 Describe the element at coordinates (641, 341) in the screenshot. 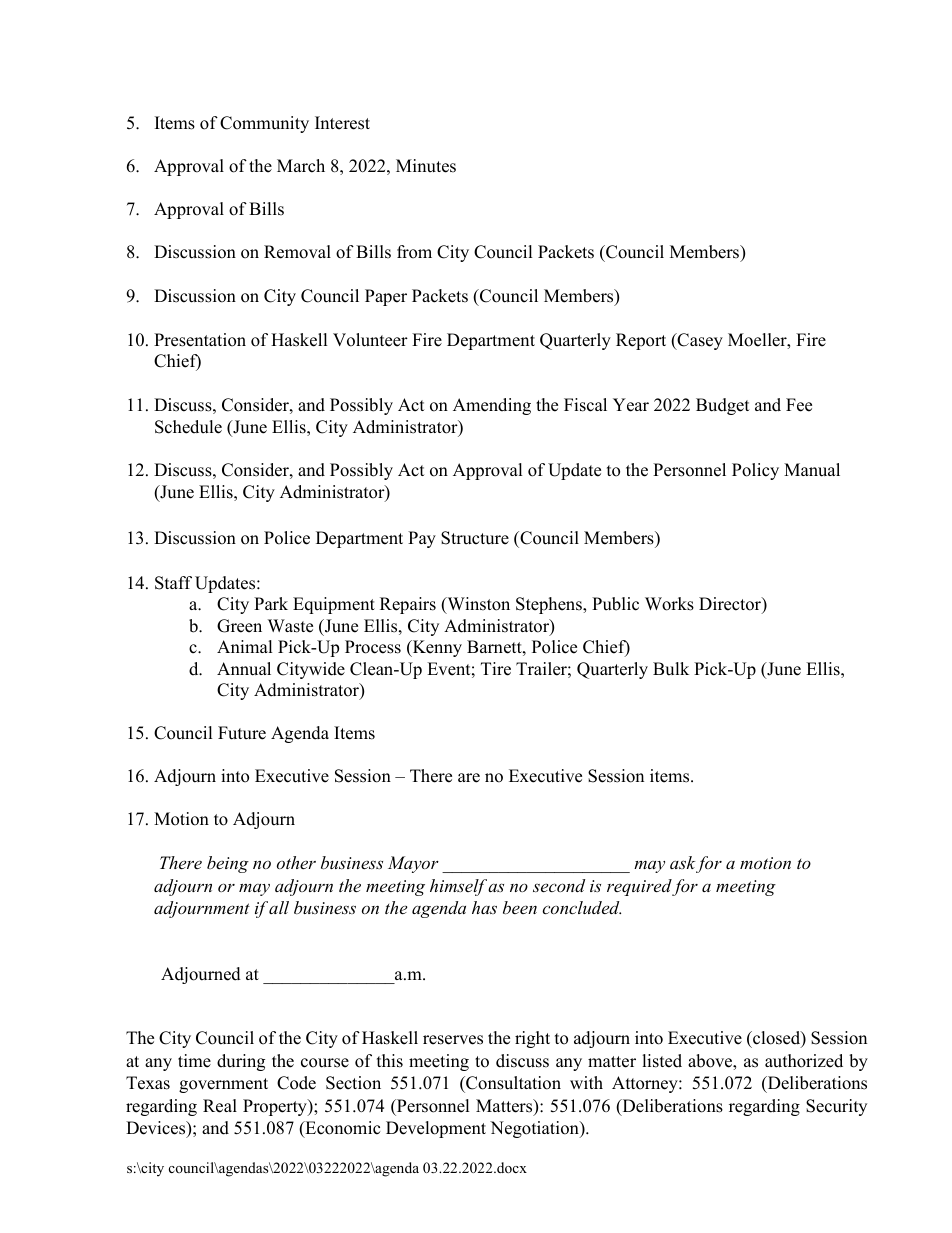

I see `Report` at that location.
